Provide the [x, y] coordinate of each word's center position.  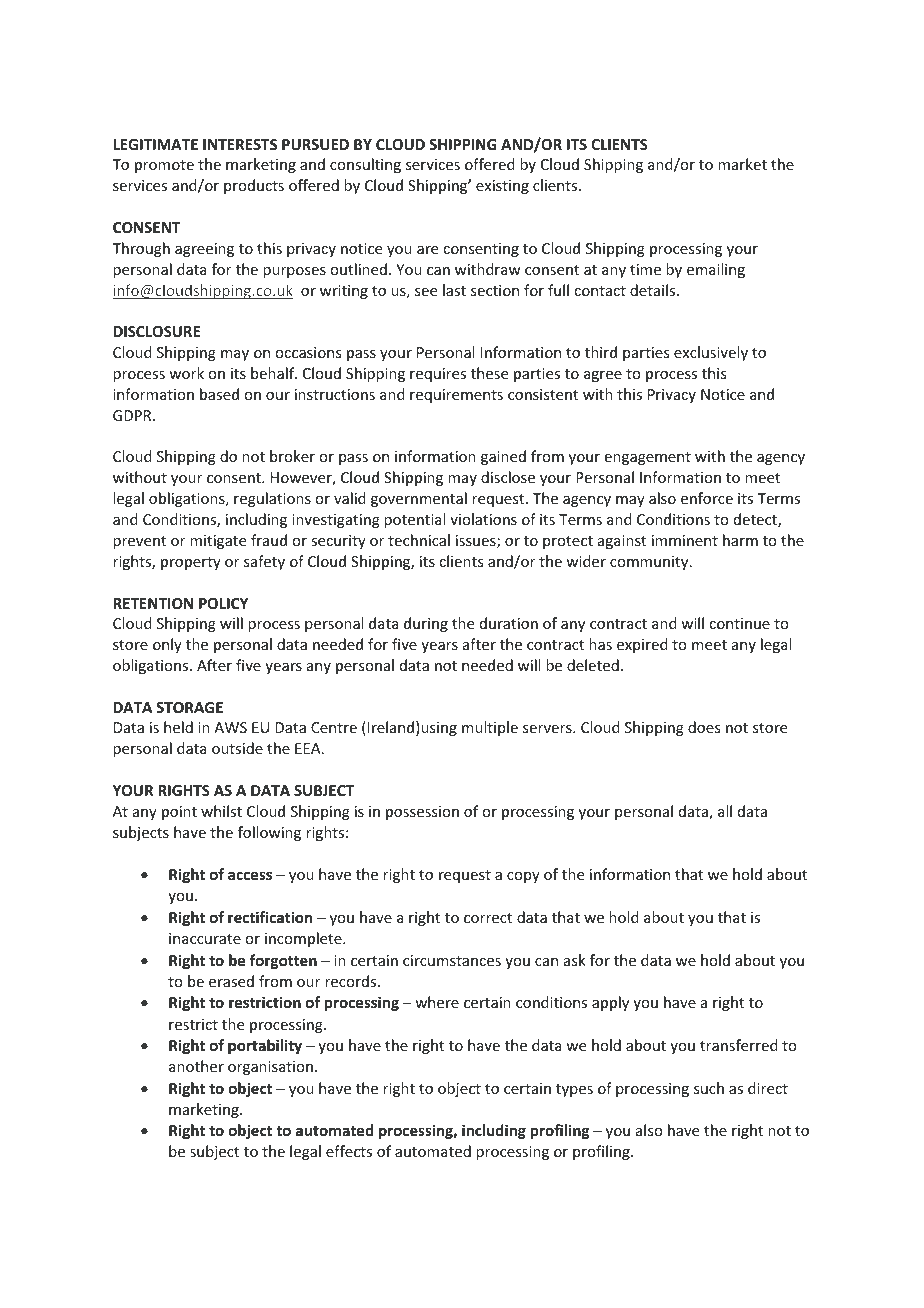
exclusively [711, 353]
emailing [716, 270]
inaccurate [205, 938]
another [196, 1066]
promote [164, 166]
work [186, 373]
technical [419, 540]
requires [438, 375]
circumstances [452, 960]
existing [502, 187]
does [704, 727]
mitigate [218, 542]
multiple [490, 728]
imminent [685, 540]
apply [610, 1003]
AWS [230, 727]
